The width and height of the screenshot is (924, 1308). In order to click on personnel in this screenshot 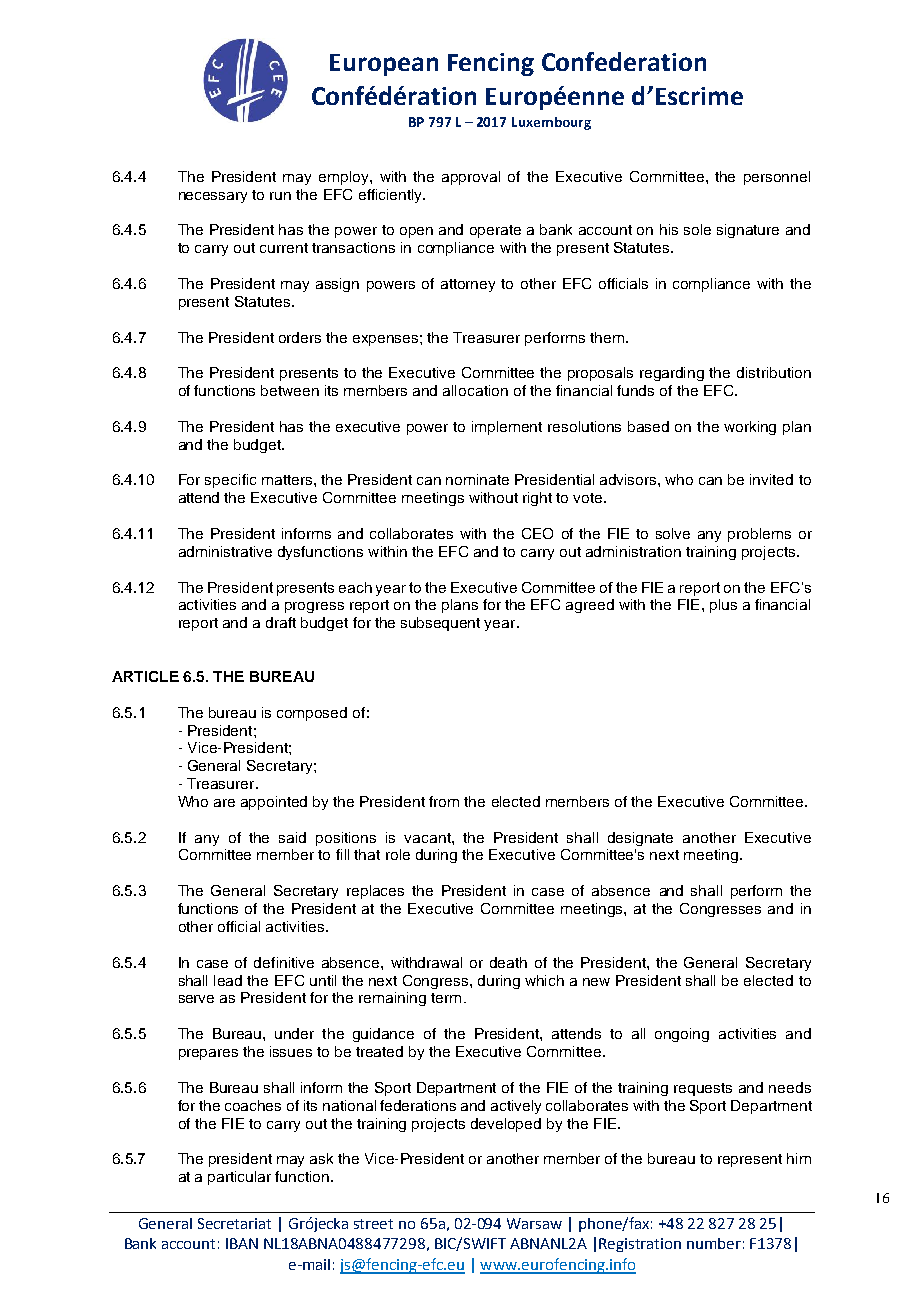, I will do `click(777, 178)`.
